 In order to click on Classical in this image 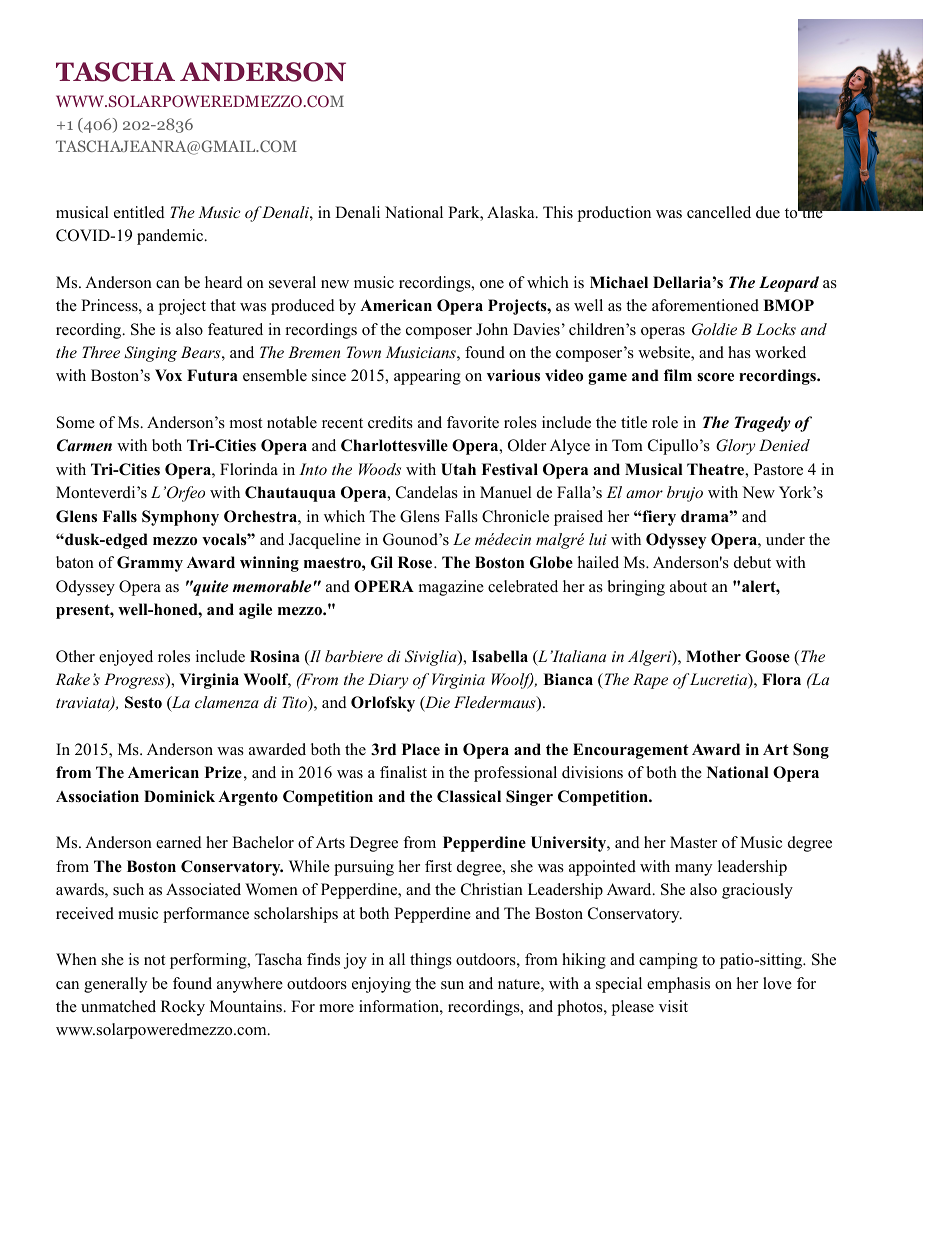, I will do `click(469, 796)`.
